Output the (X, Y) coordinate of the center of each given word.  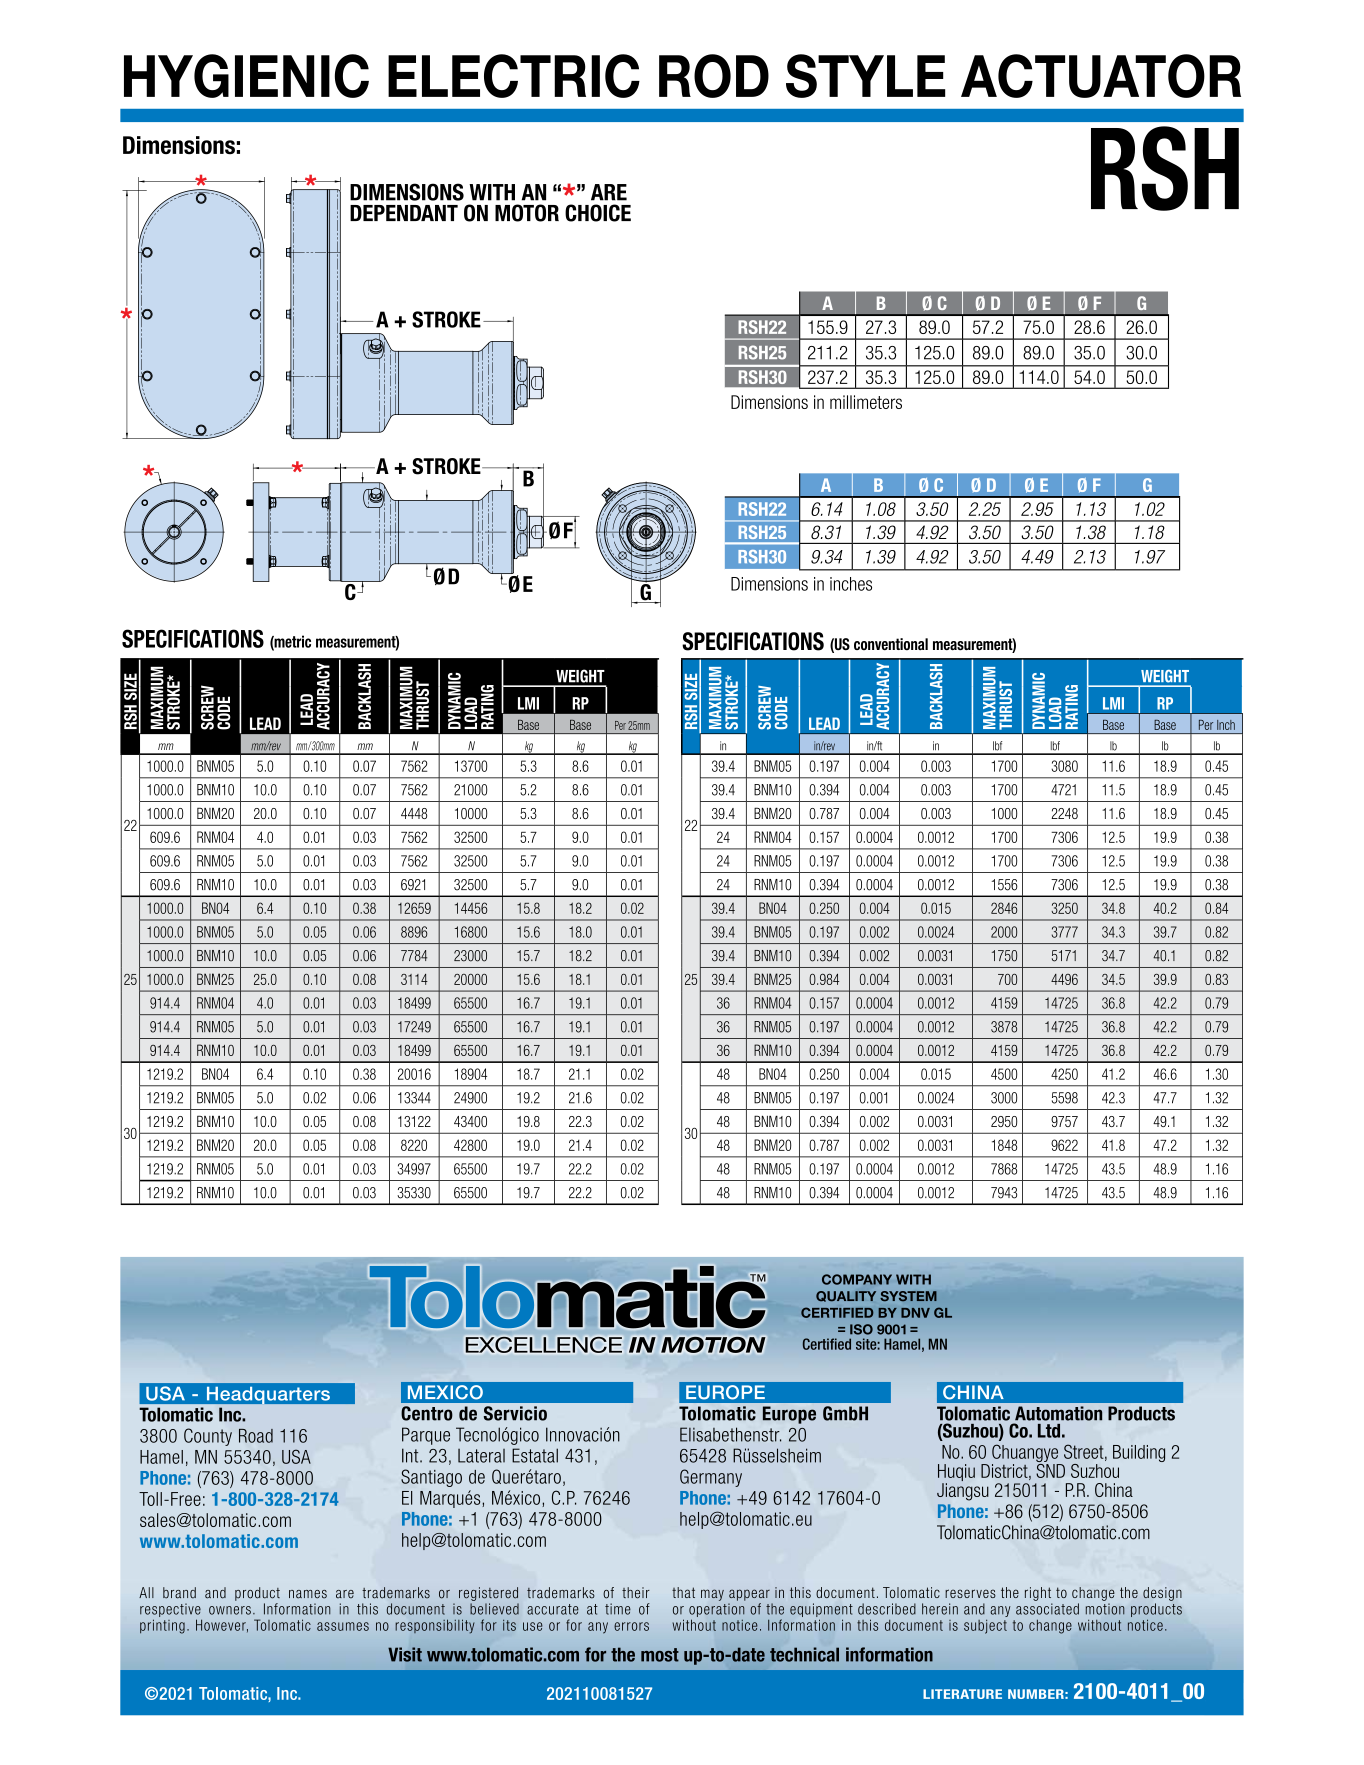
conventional (891, 644)
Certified (827, 1344)
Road (256, 1436)
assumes (343, 1626)
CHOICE (598, 213)
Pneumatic (1049, 1160)
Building (1139, 1453)
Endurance (234, 528)
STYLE (866, 76)
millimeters (866, 402)
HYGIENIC (246, 76)
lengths (348, 576)
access (938, 483)
